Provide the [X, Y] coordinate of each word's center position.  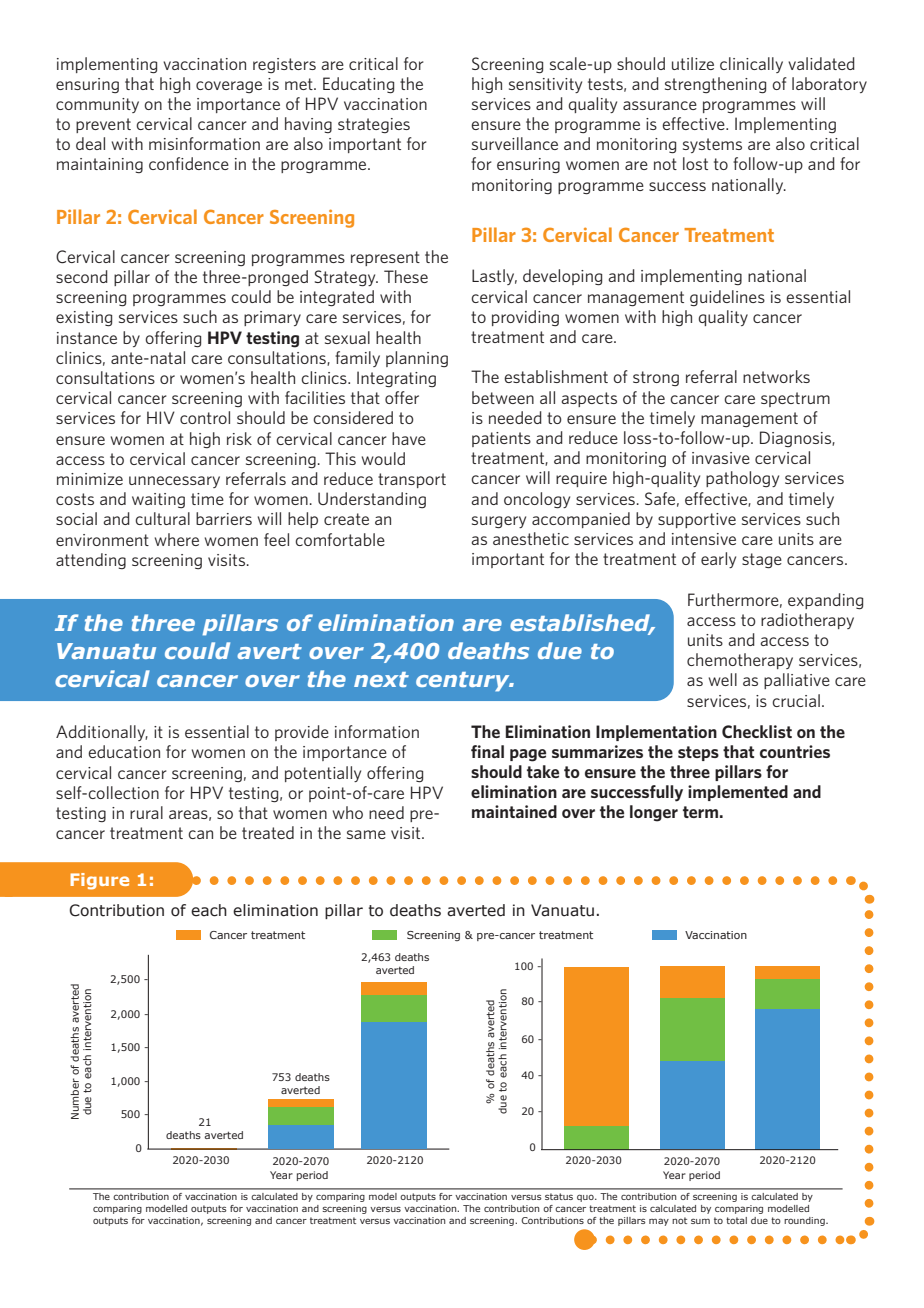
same [366, 834]
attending [91, 561]
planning [417, 359]
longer [654, 813]
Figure [99, 881]
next [381, 679]
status [559, 1196]
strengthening [715, 85]
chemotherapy [740, 661]
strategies [374, 125]
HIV [161, 417]
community [97, 105]
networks [776, 376]
